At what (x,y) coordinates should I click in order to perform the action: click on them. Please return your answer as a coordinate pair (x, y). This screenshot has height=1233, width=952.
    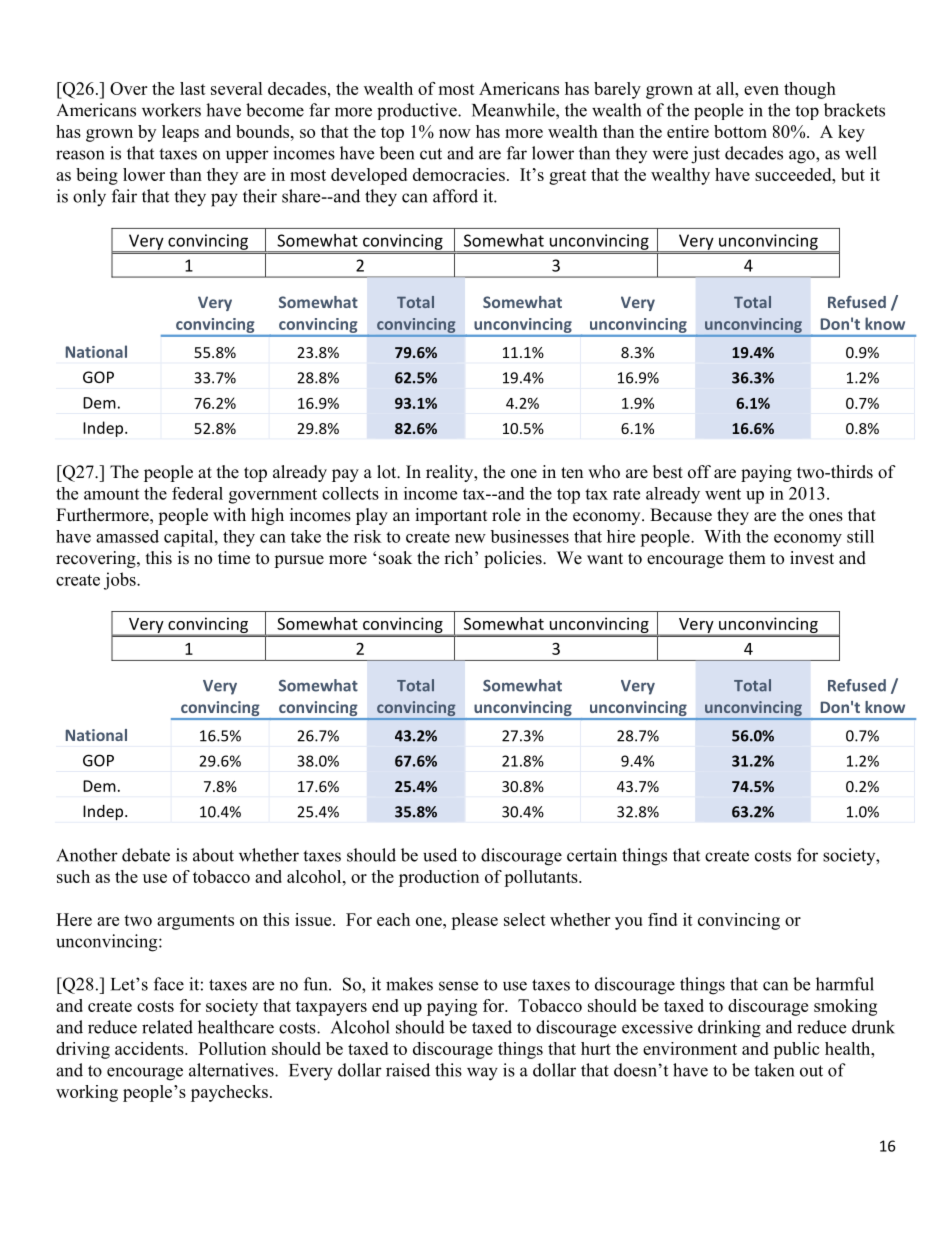
    Looking at the image, I should click on (747, 558).
